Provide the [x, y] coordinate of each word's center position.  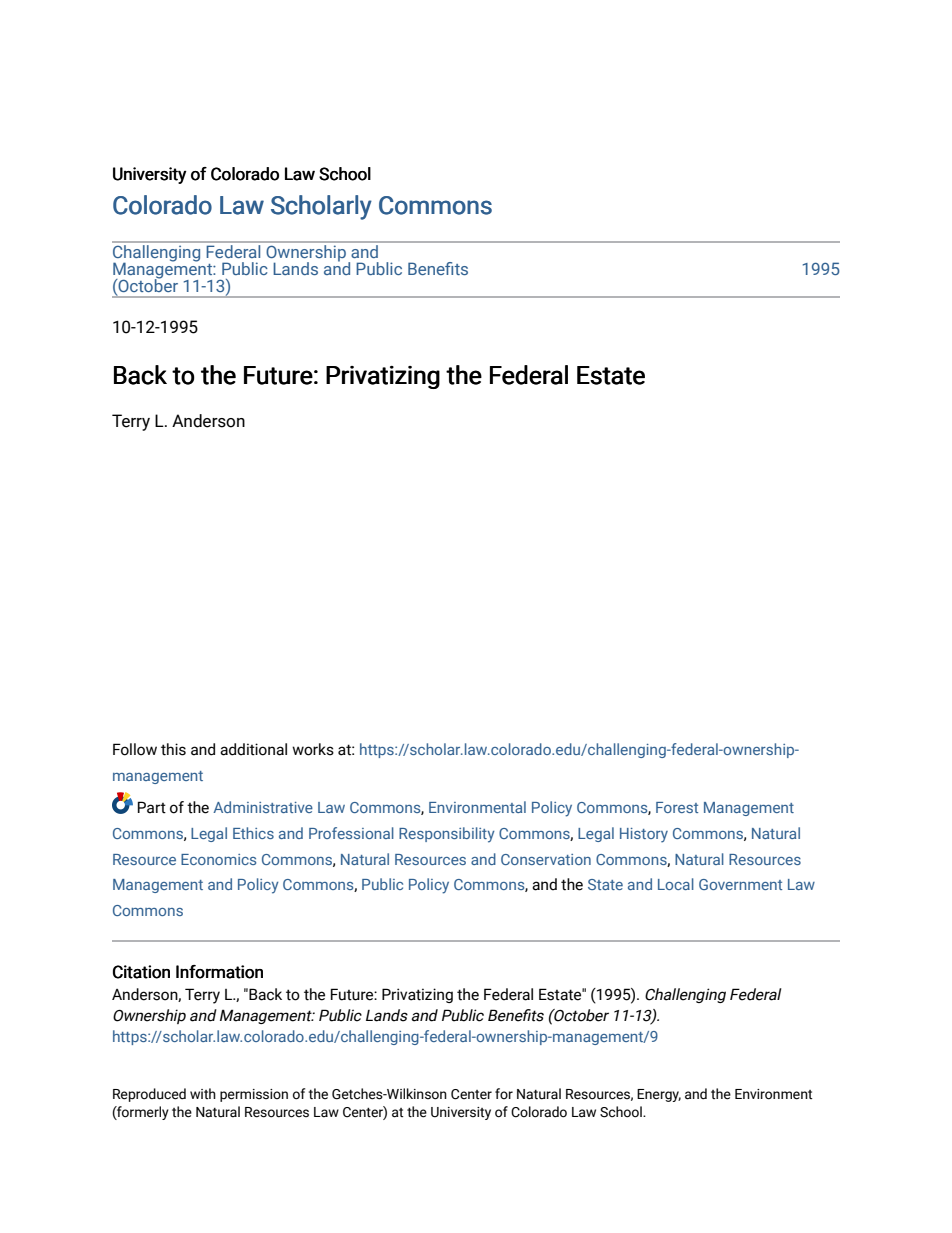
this [173, 749]
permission [254, 1095]
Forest [677, 807]
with [203, 1093]
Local [676, 884]
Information [219, 972]
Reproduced [149, 1095]
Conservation [546, 859]
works [313, 749]
